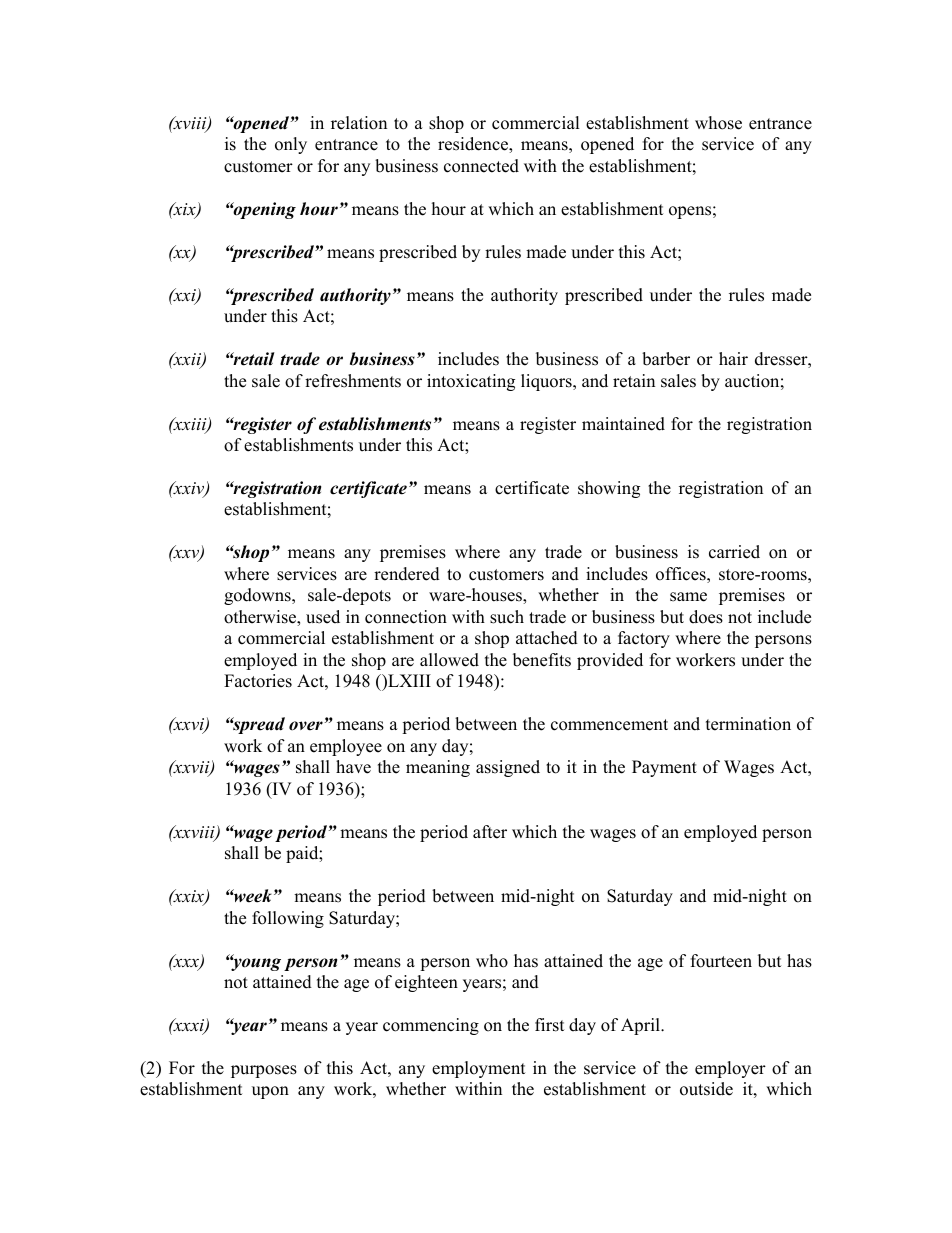  Describe the element at coordinates (664, 768) in the document. I see `Payment` at that location.
